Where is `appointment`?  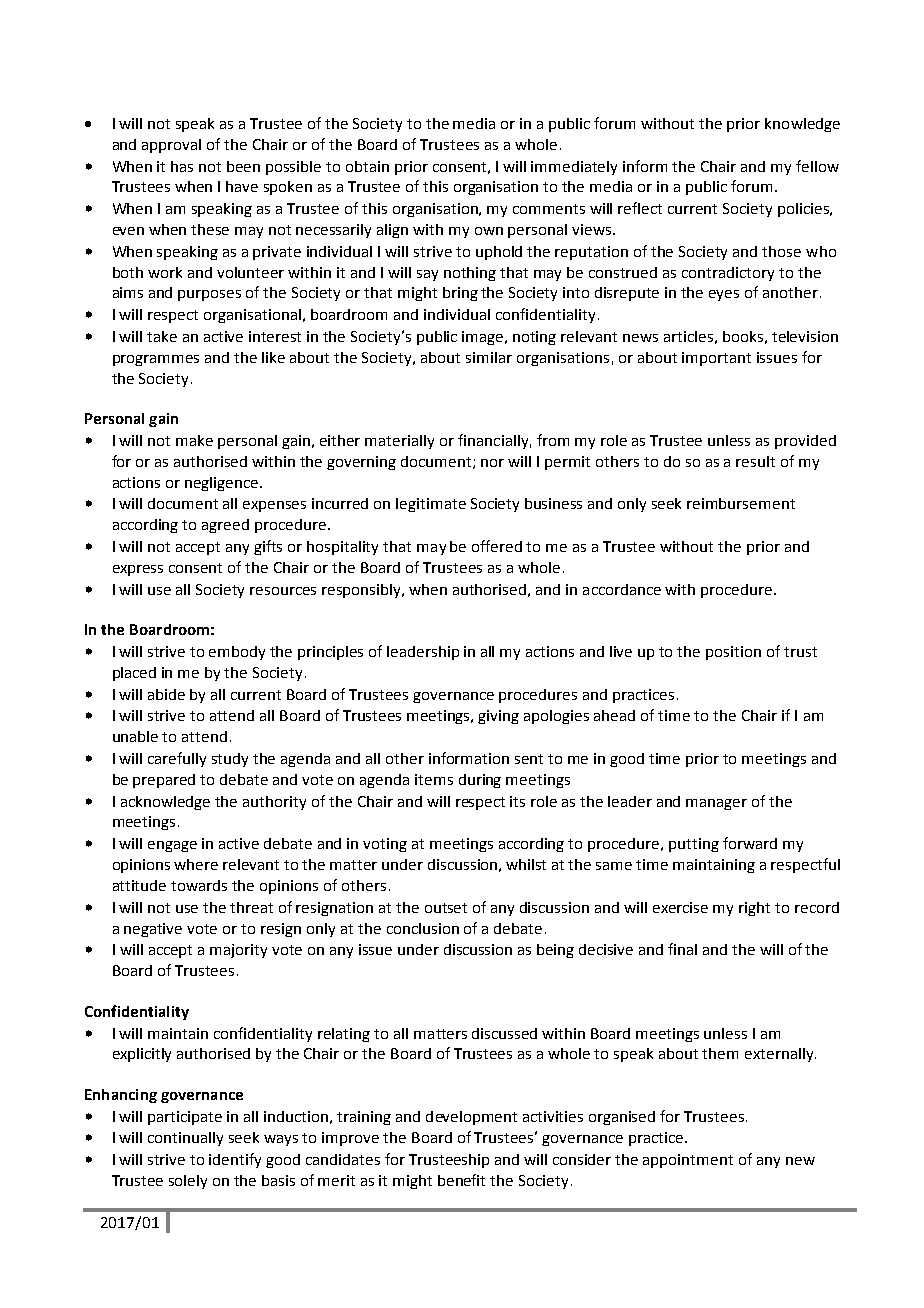 appointment is located at coordinates (688, 1161).
